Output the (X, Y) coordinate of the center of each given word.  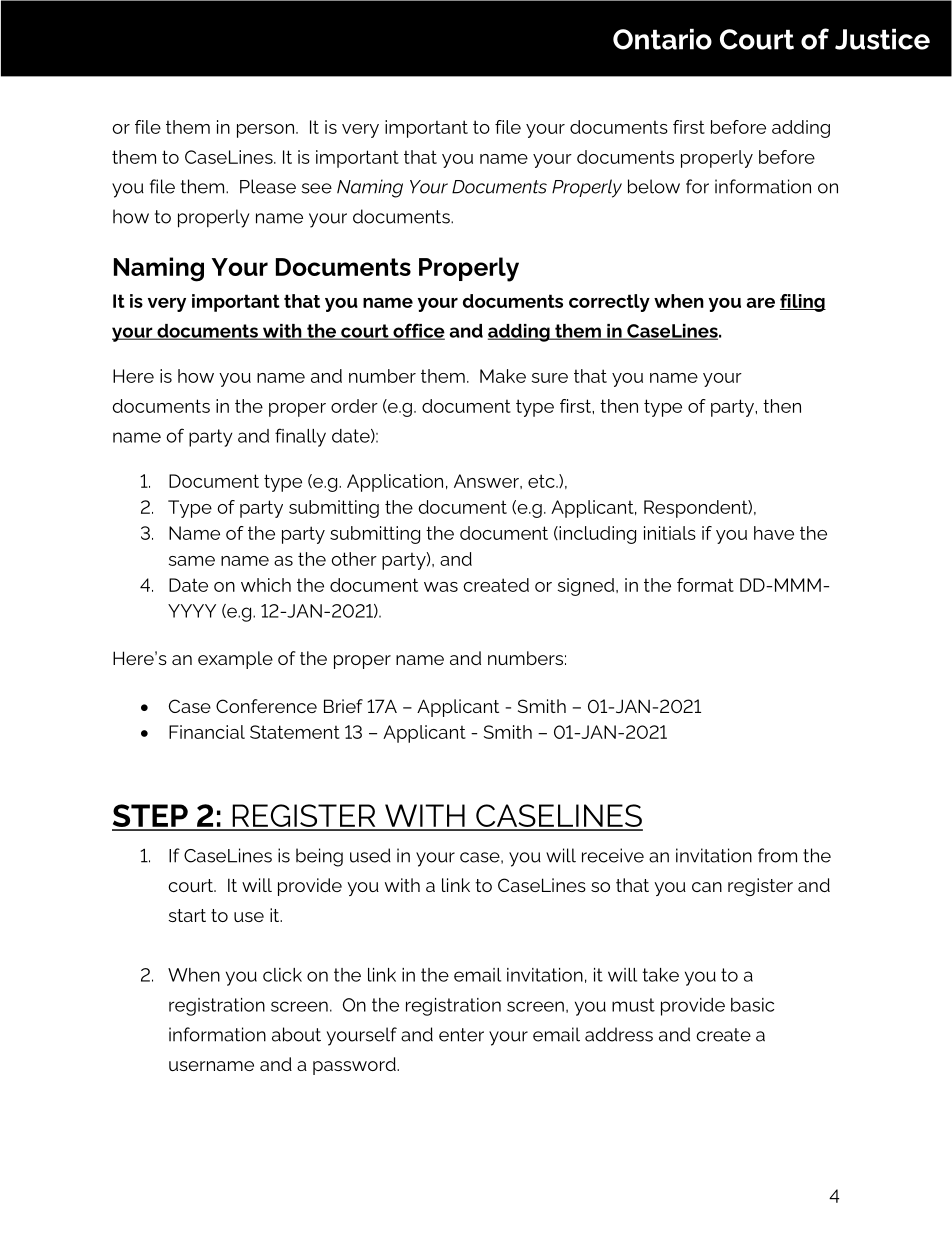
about (296, 1034)
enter (461, 1035)
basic (752, 1005)
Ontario (662, 39)
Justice (882, 39)
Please (268, 186)
